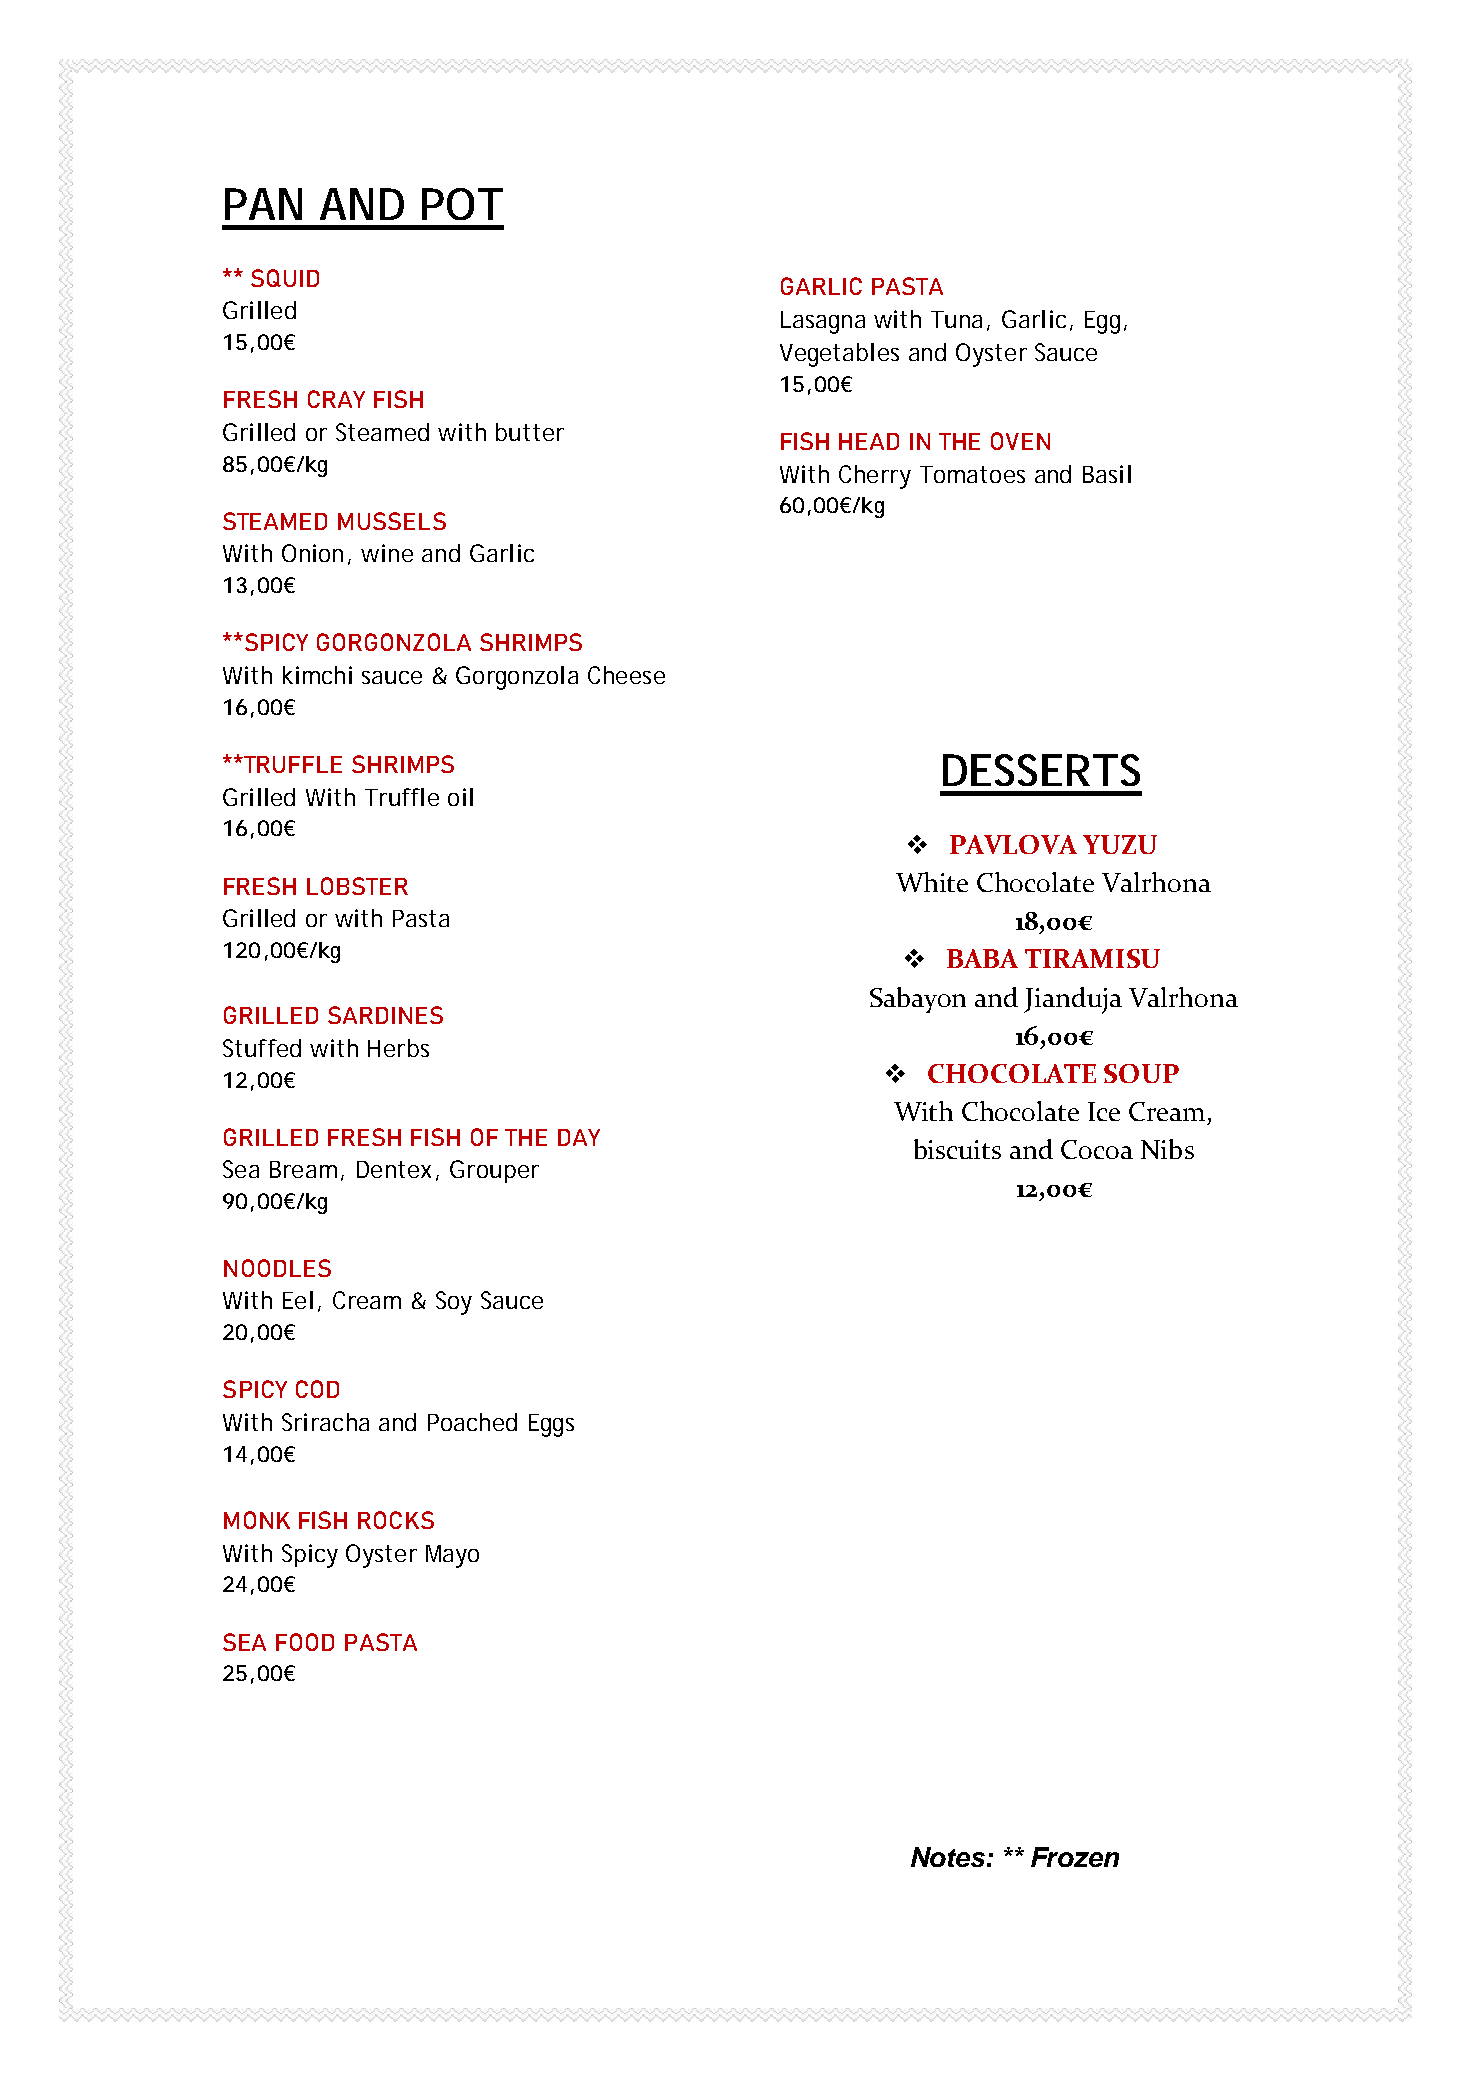 This screenshot has height=2081, width=1471. Describe the element at coordinates (956, 319) in the screenshot. I see `Tuna` at that location.
